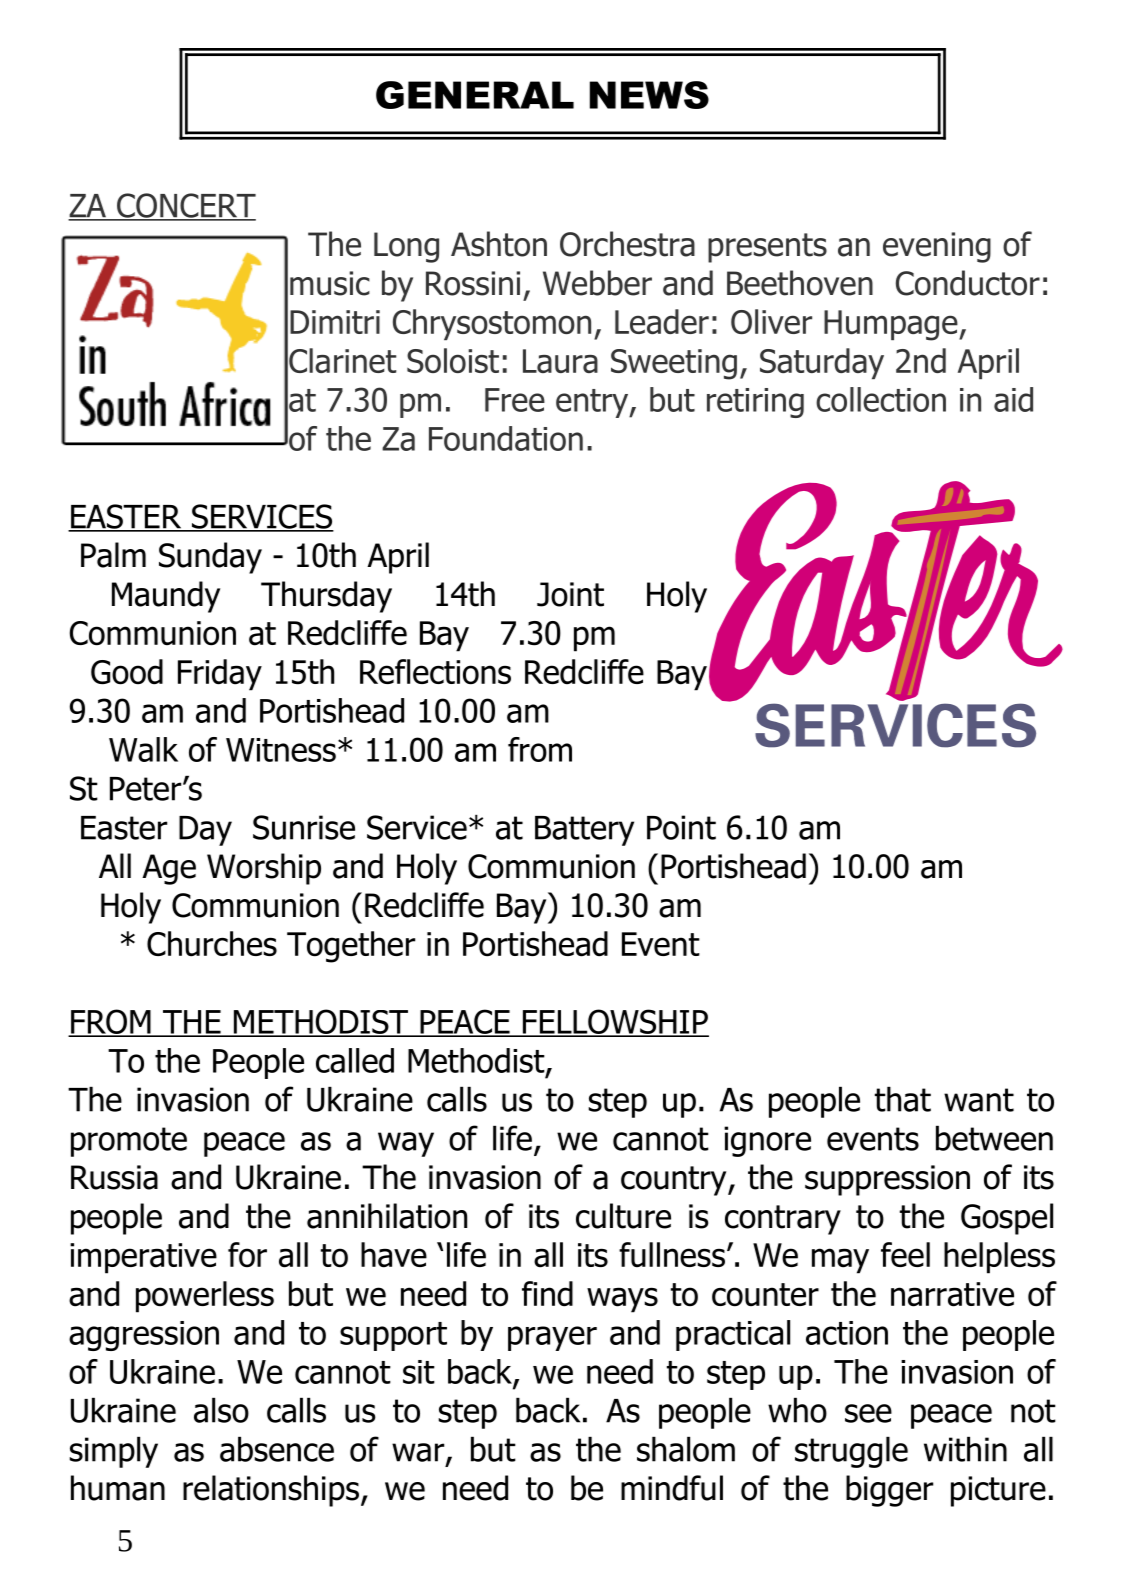 This image has width=1125, height=1596. What do you see at coordinates (937, 247) in the image?
I see `evening` at bounding box center [937, 247].
